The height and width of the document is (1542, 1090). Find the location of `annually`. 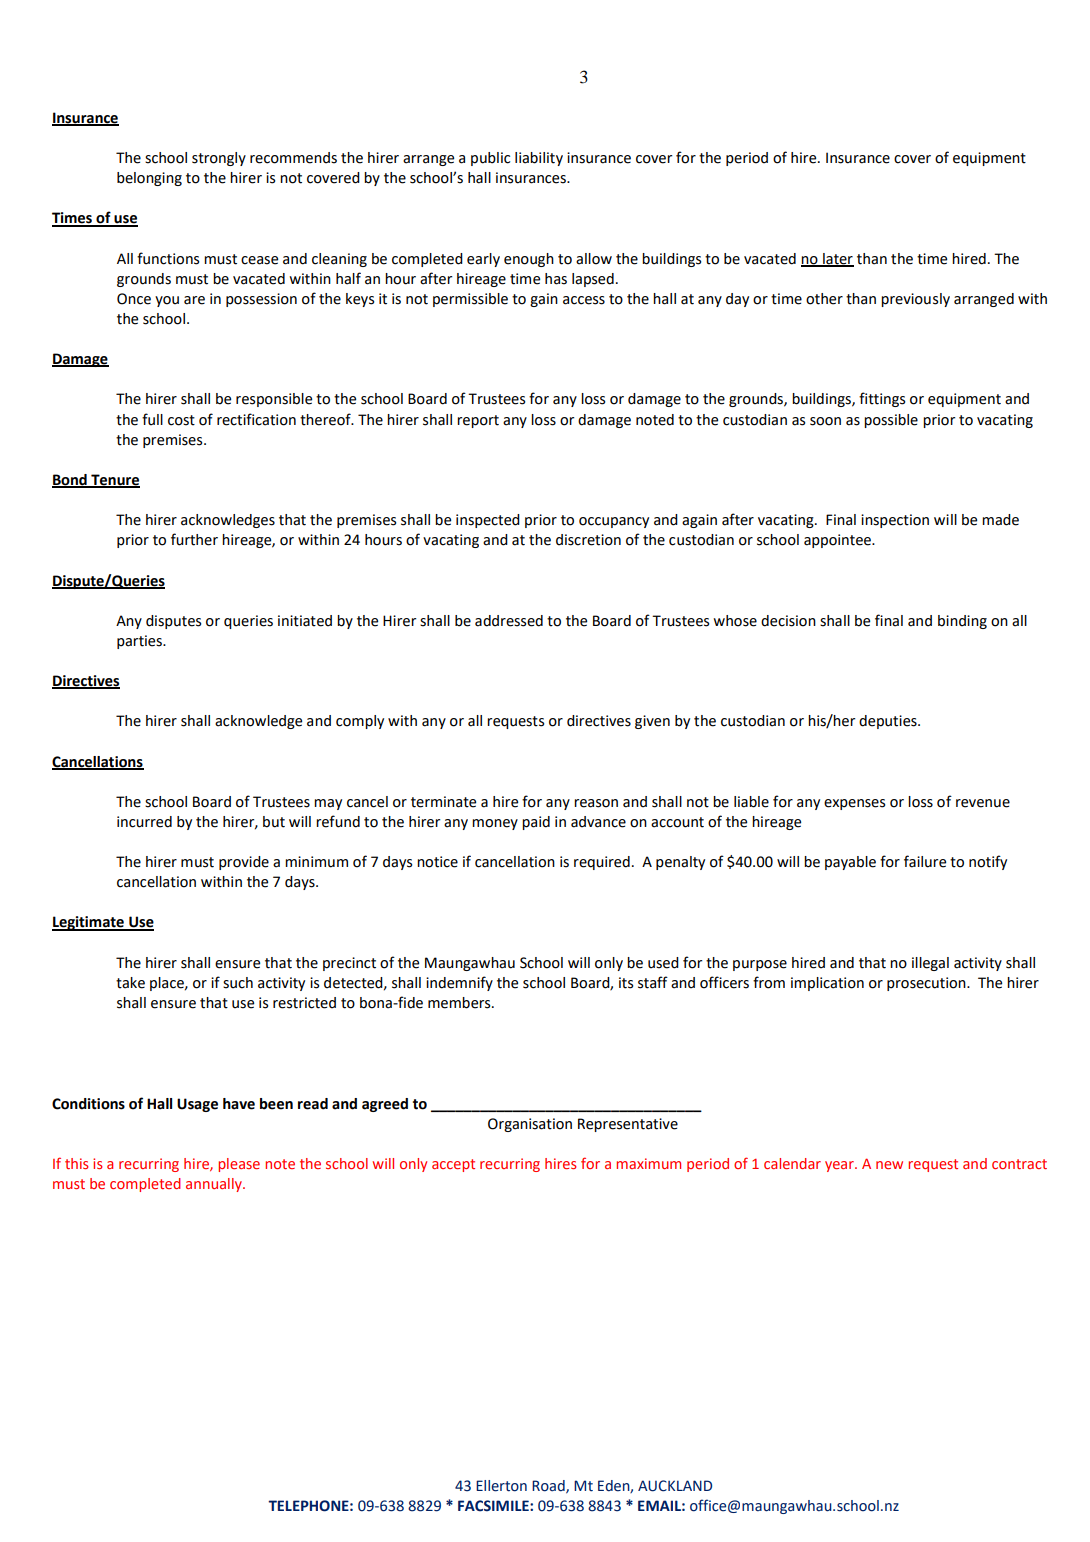

annually is located at coordinates (215, 1185).
